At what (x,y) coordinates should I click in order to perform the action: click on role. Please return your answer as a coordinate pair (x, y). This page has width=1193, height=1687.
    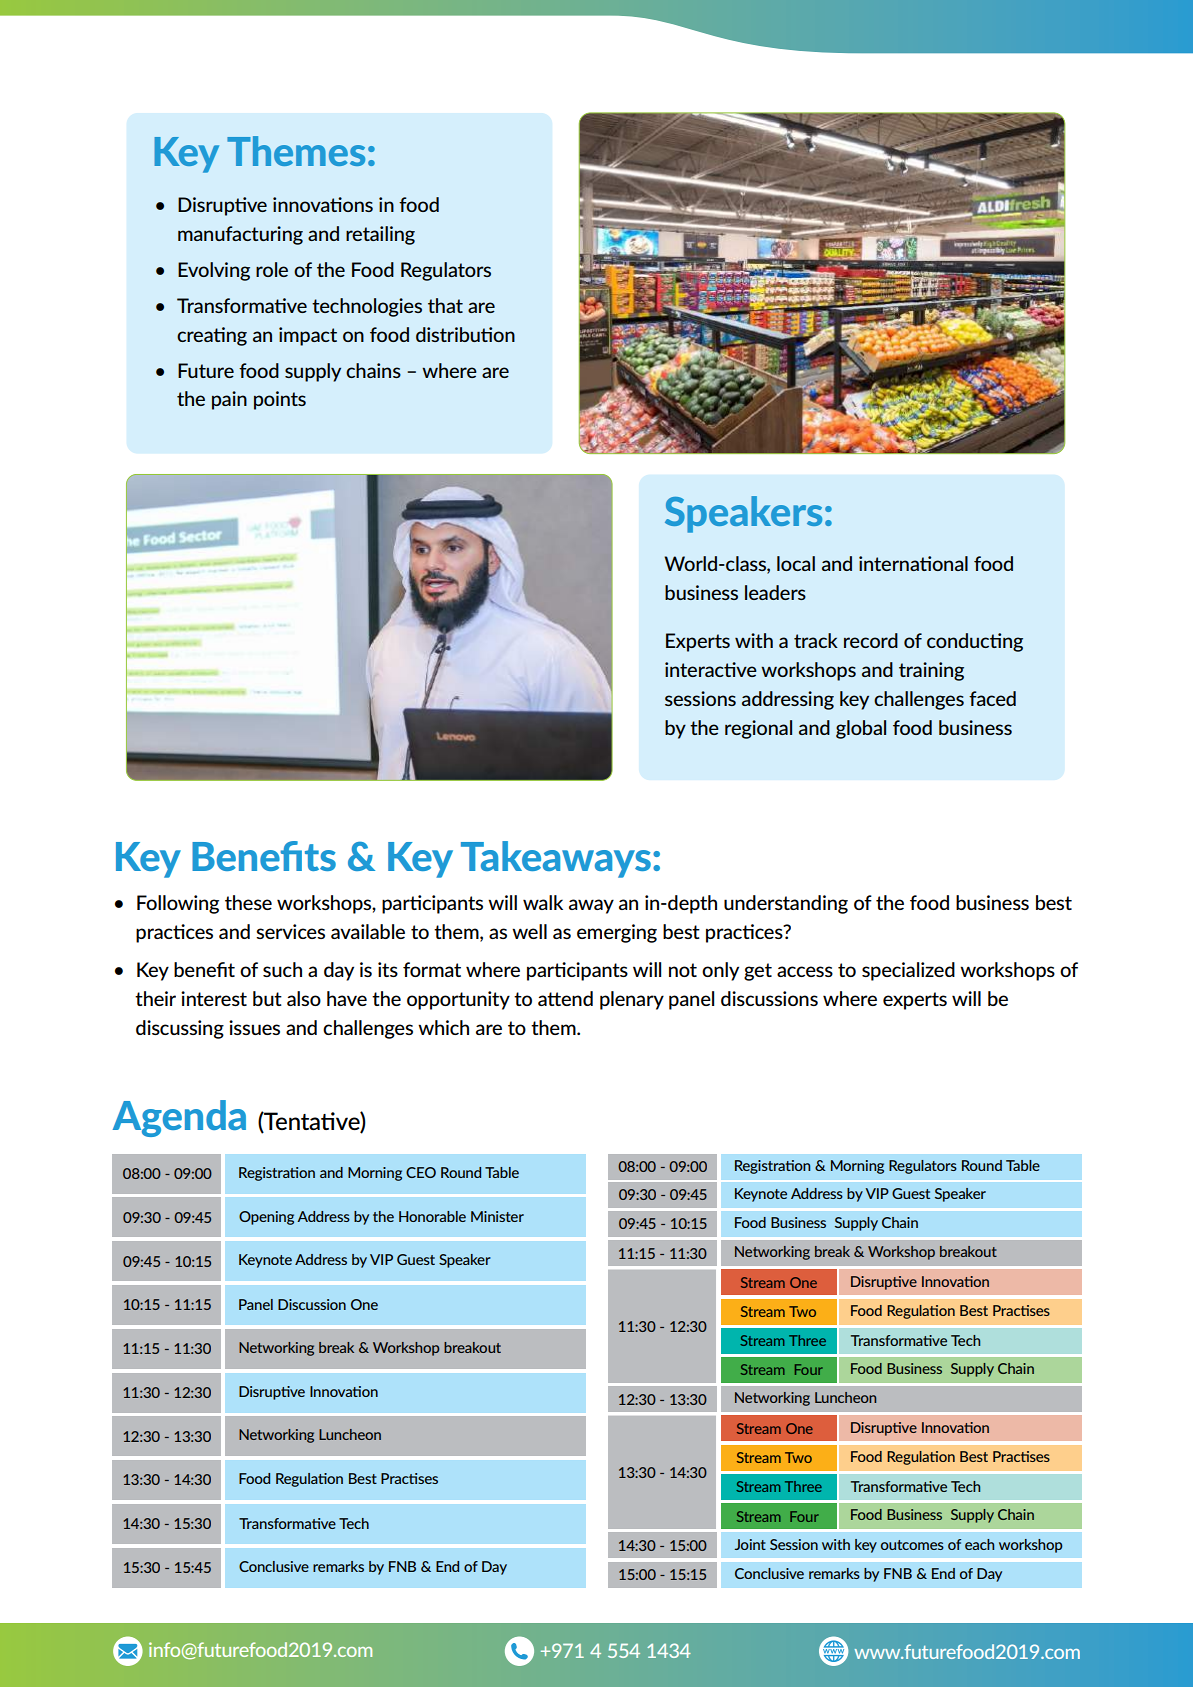
    Looking at the image, I should click on (272, 269).
